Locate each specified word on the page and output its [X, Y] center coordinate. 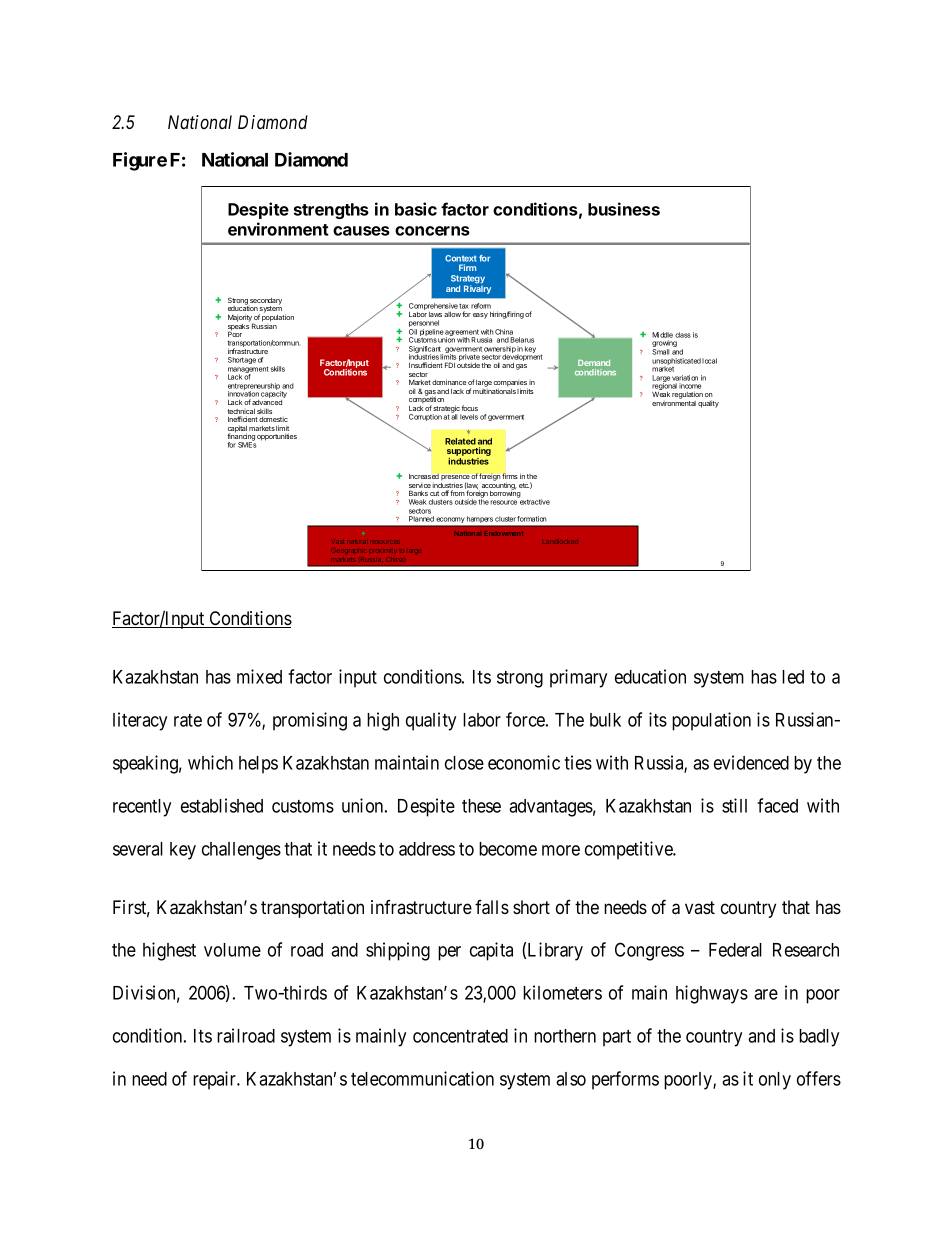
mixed [259, 676]
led [793, 677]
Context [461, 258]
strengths [331, 211]
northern [565, 1036]
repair [216, 1080]
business [624, 209]
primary [578, 678]
